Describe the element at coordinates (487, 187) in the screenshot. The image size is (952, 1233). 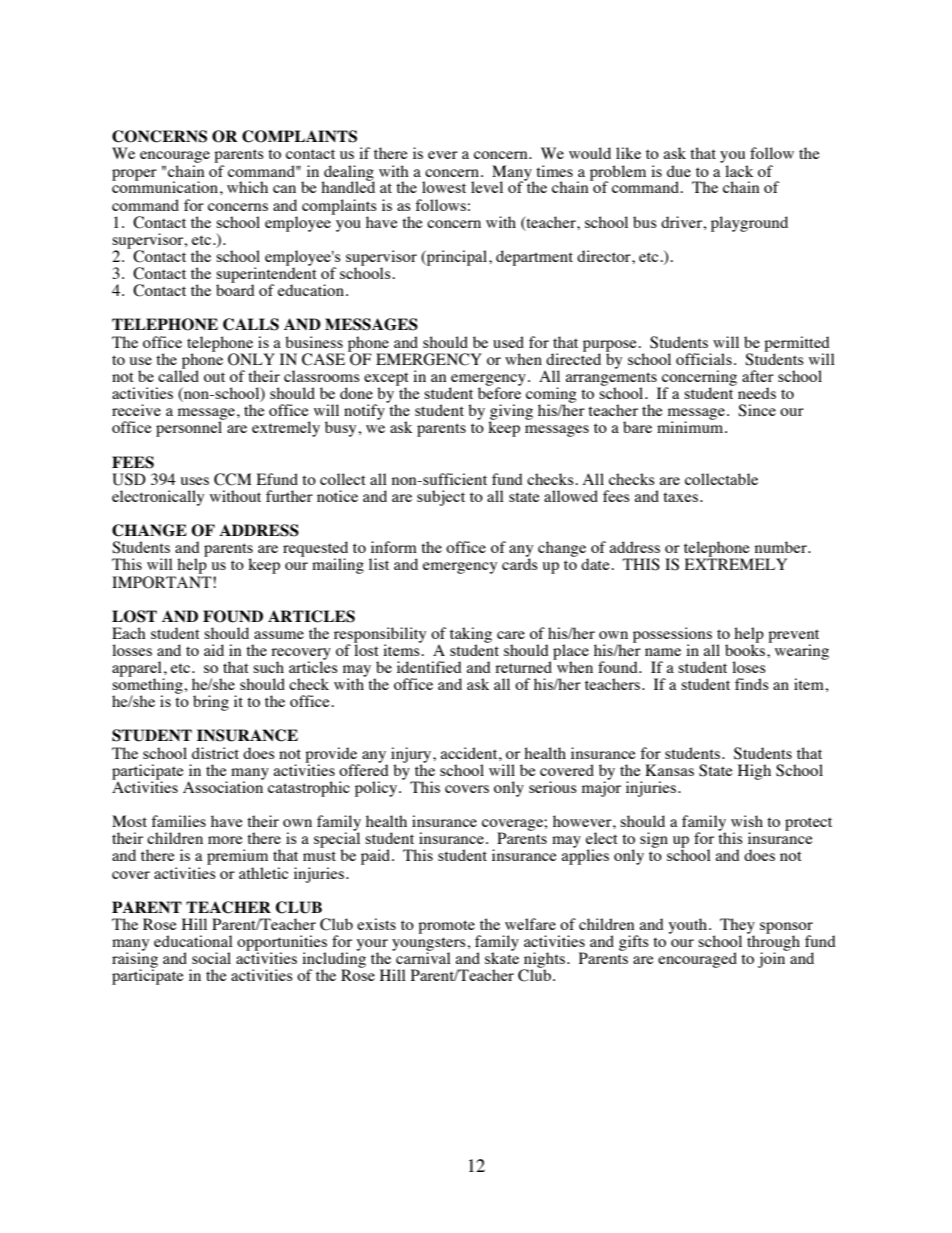
I see `level` at that location.
